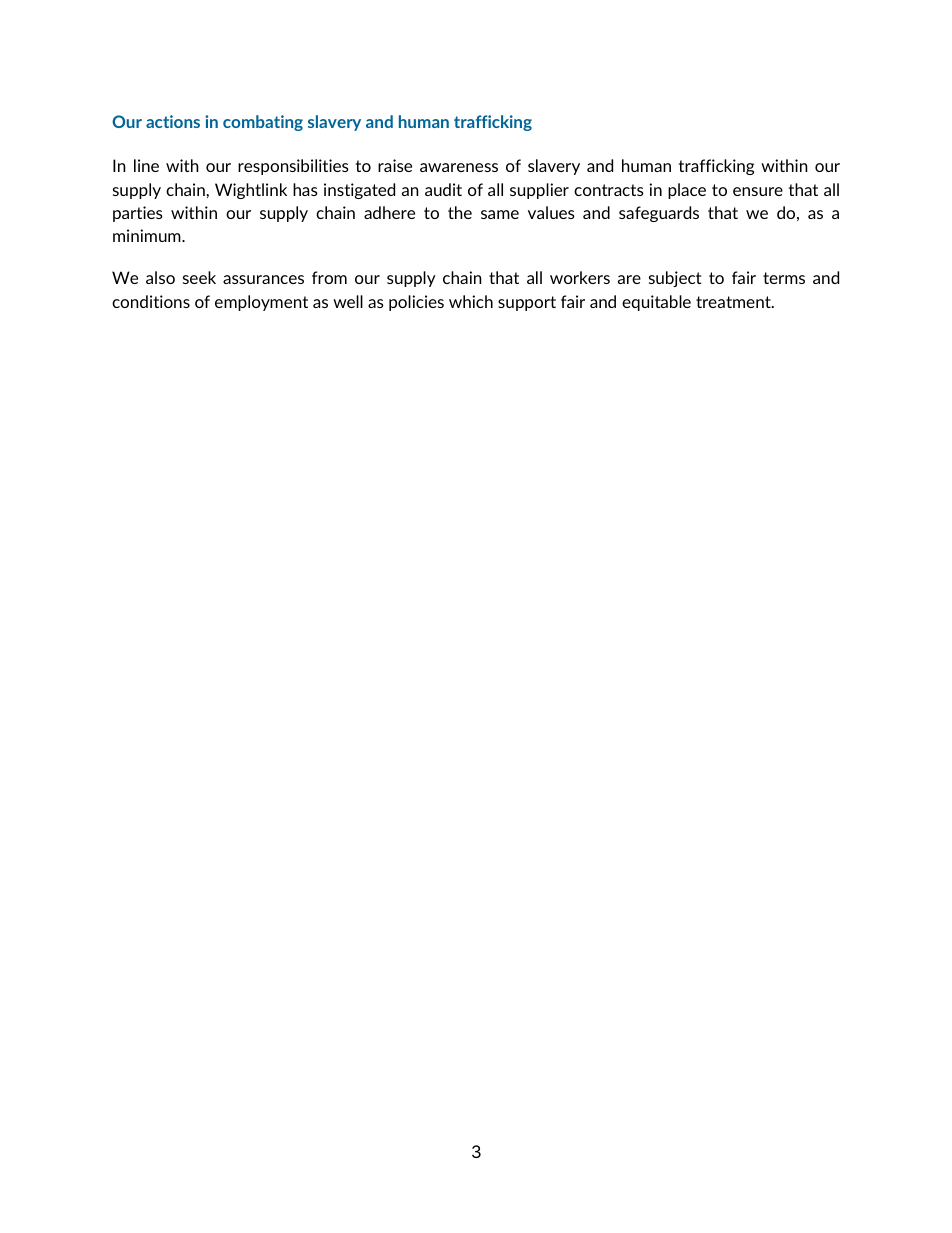 The image size is (952, 1233). I want to click on workers, so click(580, 277).
